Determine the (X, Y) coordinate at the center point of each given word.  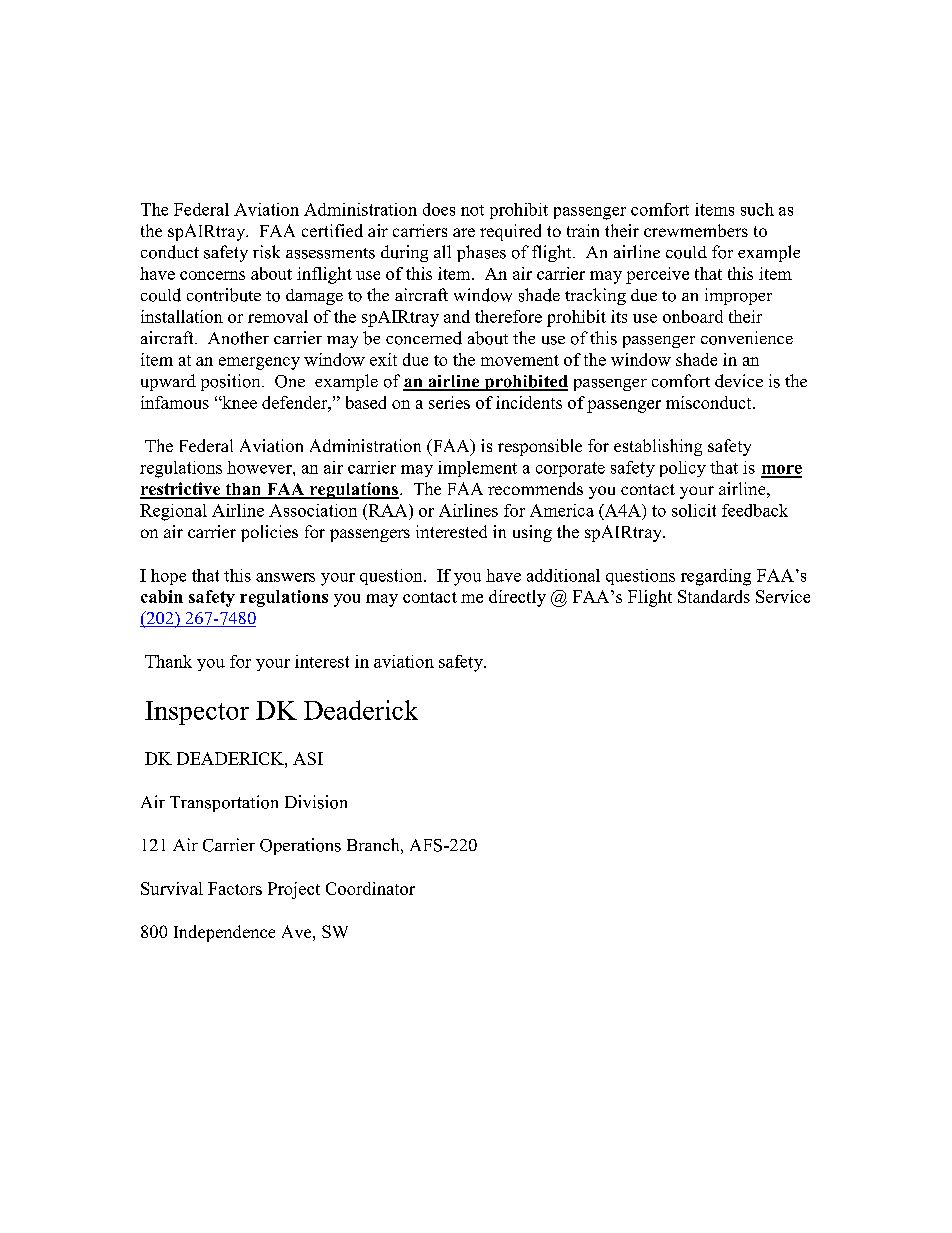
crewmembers (696, 230)
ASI (308, 758)
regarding (716, 577)
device (739, 381)
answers (285, 577)
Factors (235, 888)
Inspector (197, 713)
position (232, 382)
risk (266, 252)
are (464, 232)
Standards (714, 596)
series (449, 402)
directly (517, 598)
